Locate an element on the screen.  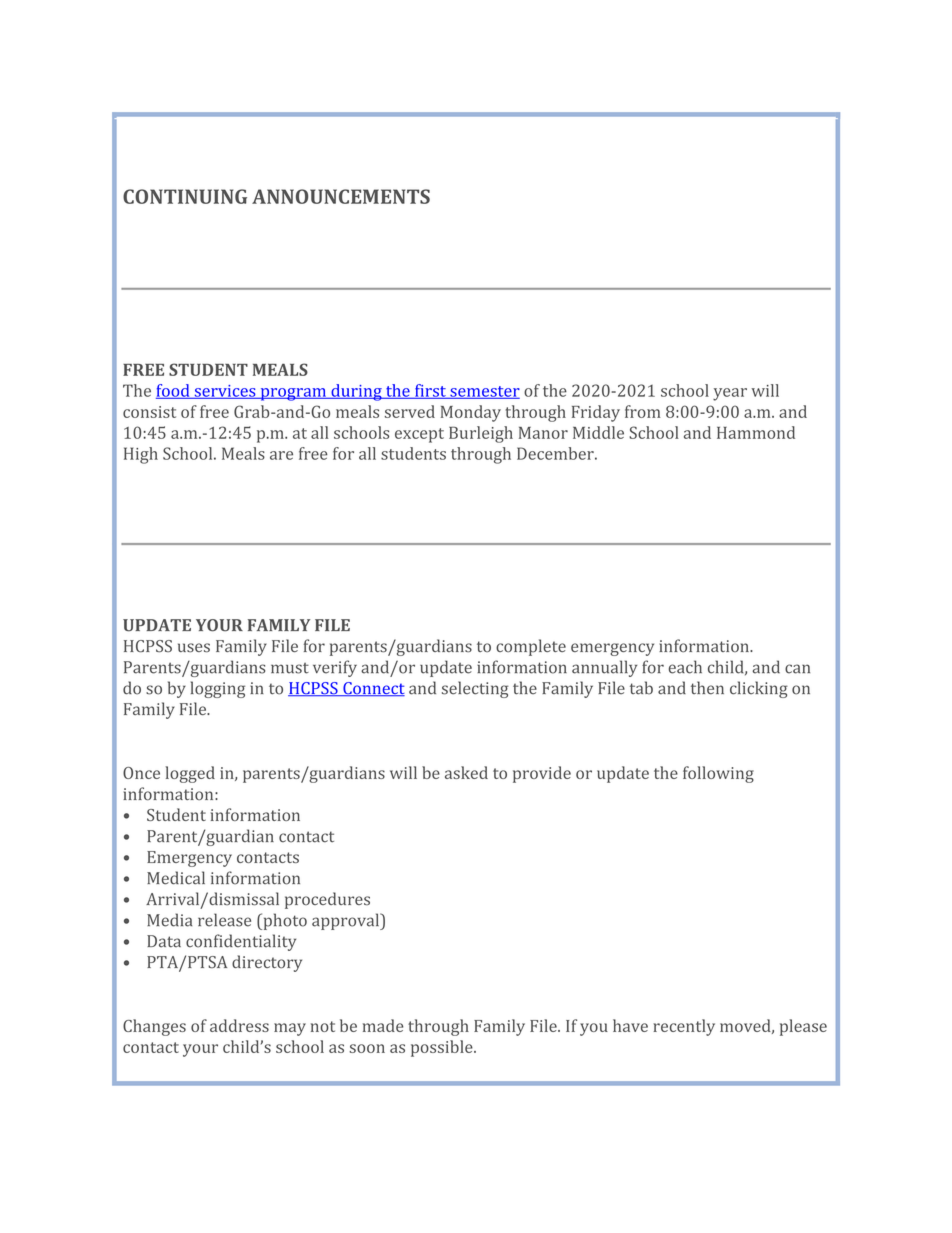
CONTINUING is located at coordinates (185, 196).
